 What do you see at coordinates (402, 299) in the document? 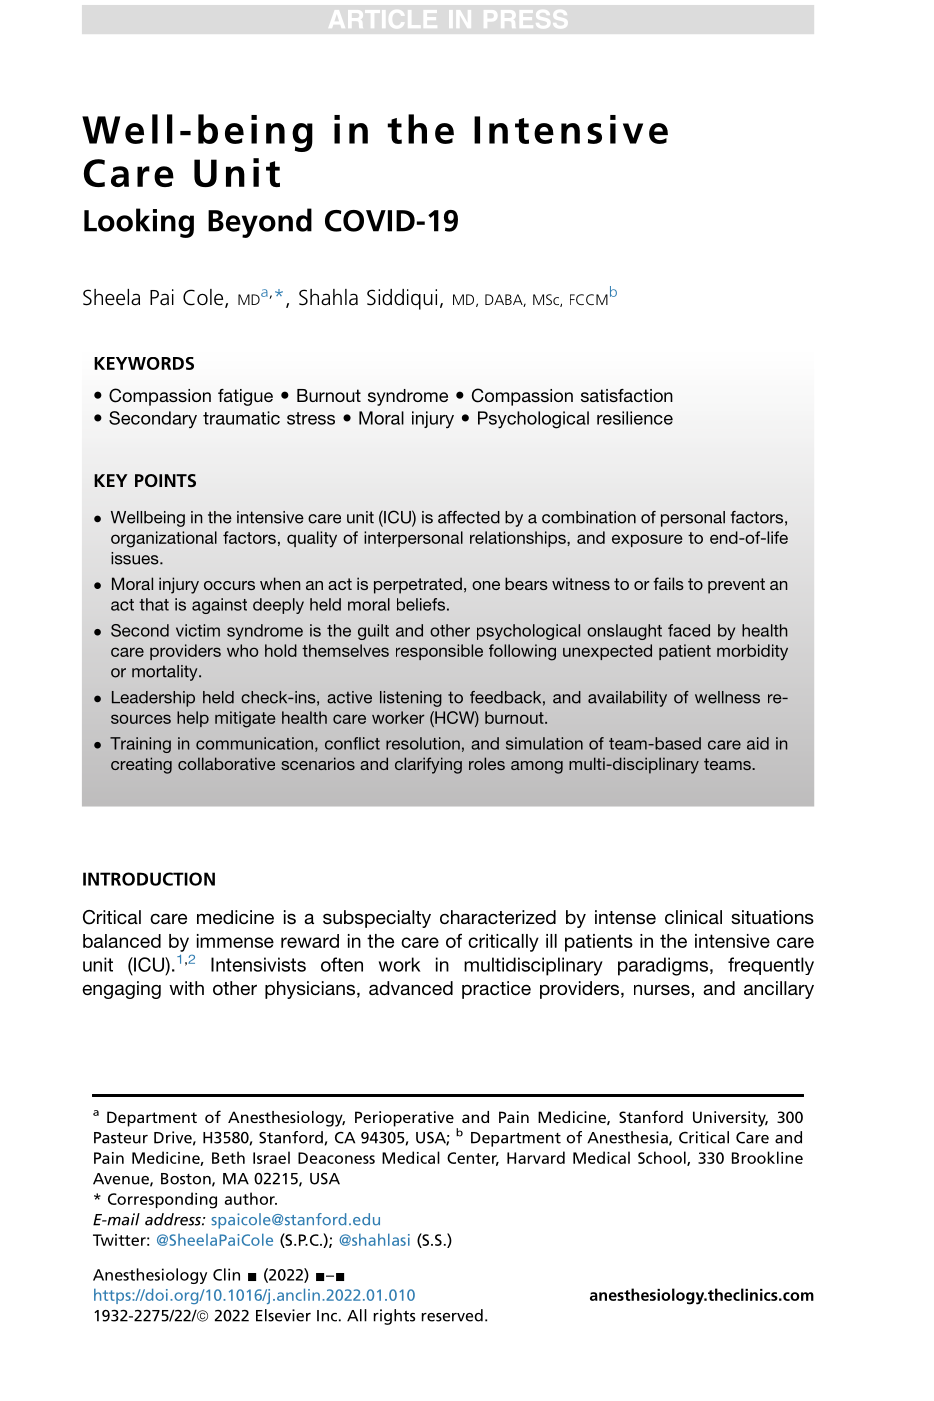
I see `Siddiqui` at bounding box center [402, 299].
